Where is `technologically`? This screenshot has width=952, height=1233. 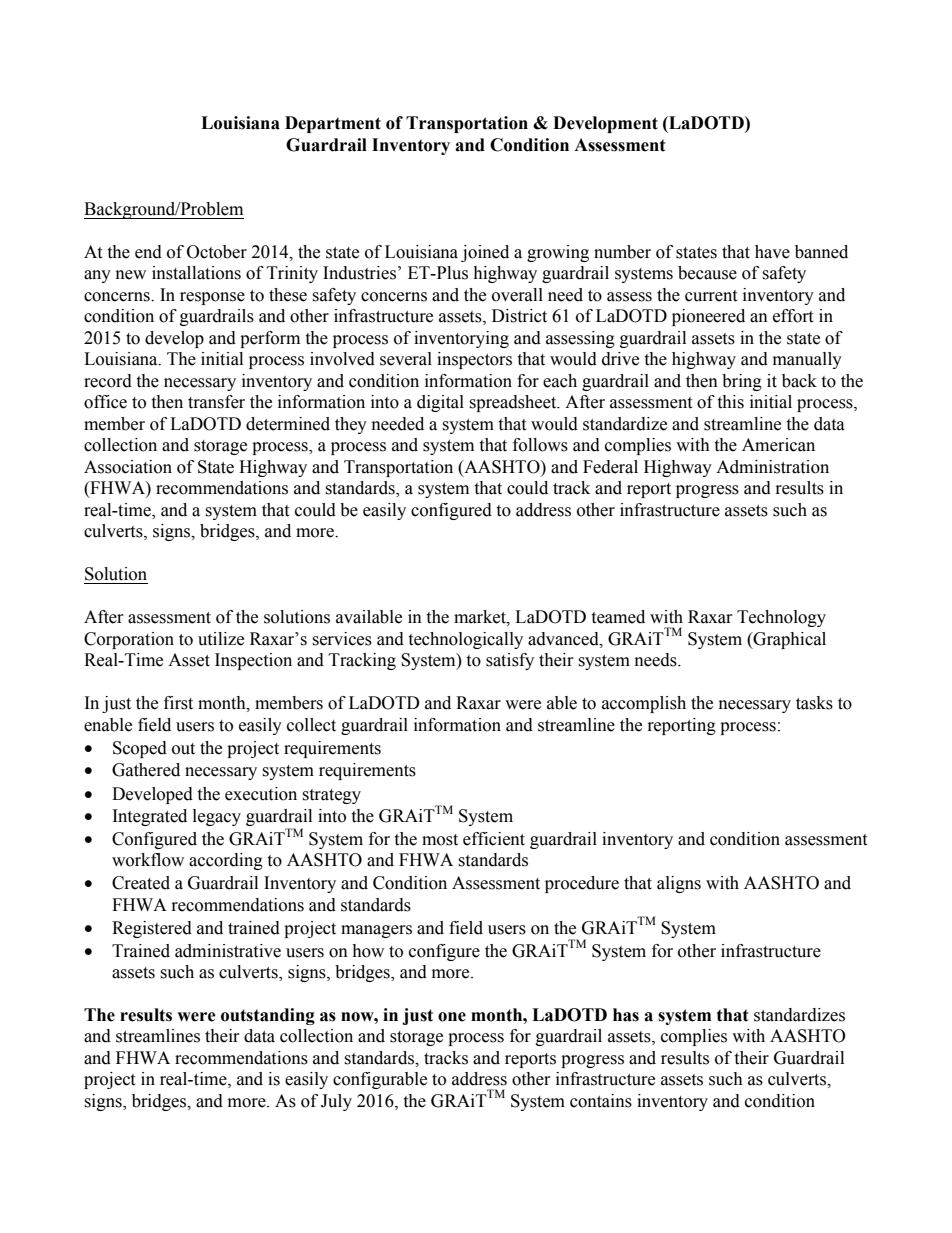
technologically is located at coordinates (465, 640).
